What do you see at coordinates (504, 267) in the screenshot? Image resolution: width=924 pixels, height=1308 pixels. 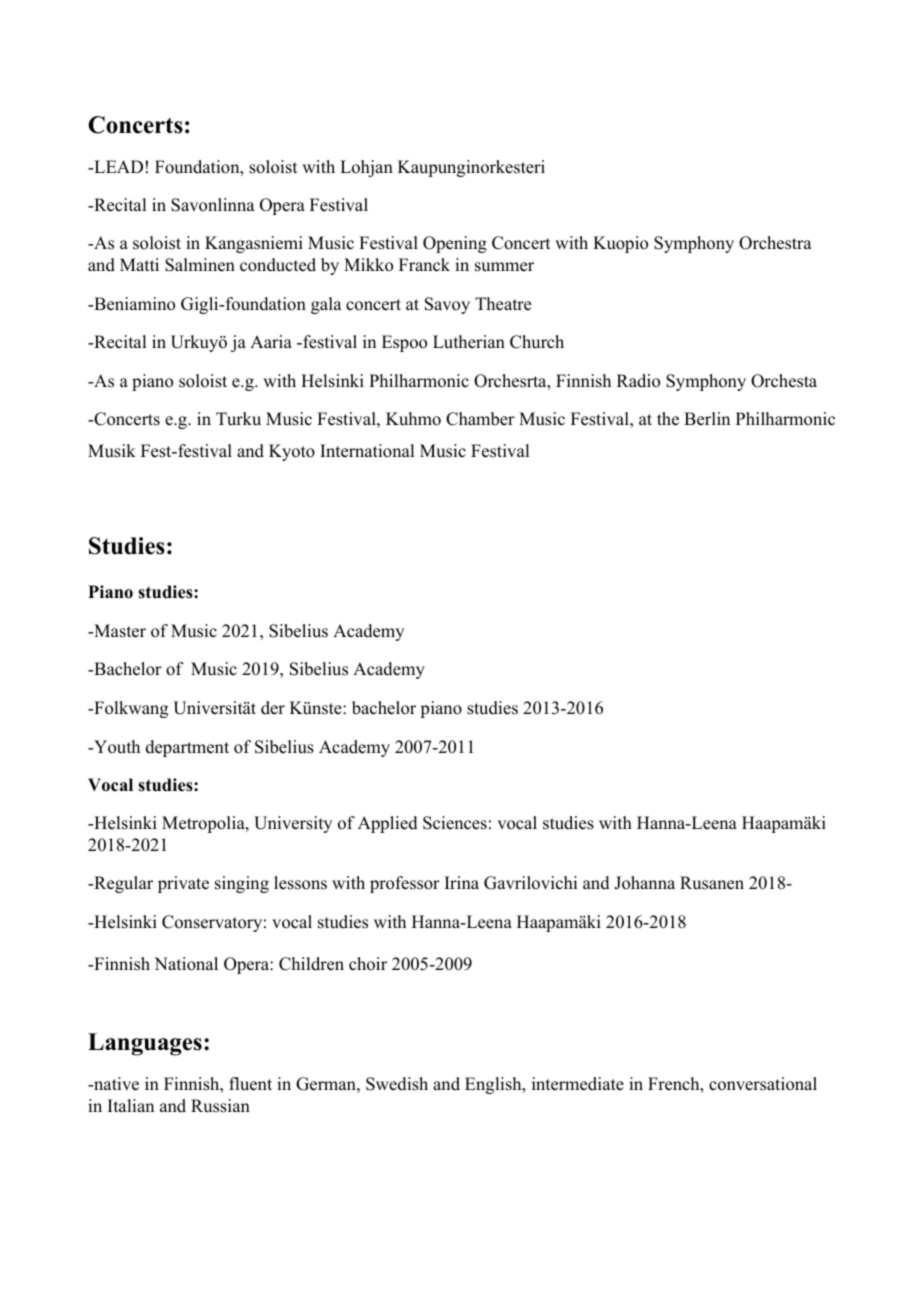 I see `summer` at bounding box center [504, 267].
